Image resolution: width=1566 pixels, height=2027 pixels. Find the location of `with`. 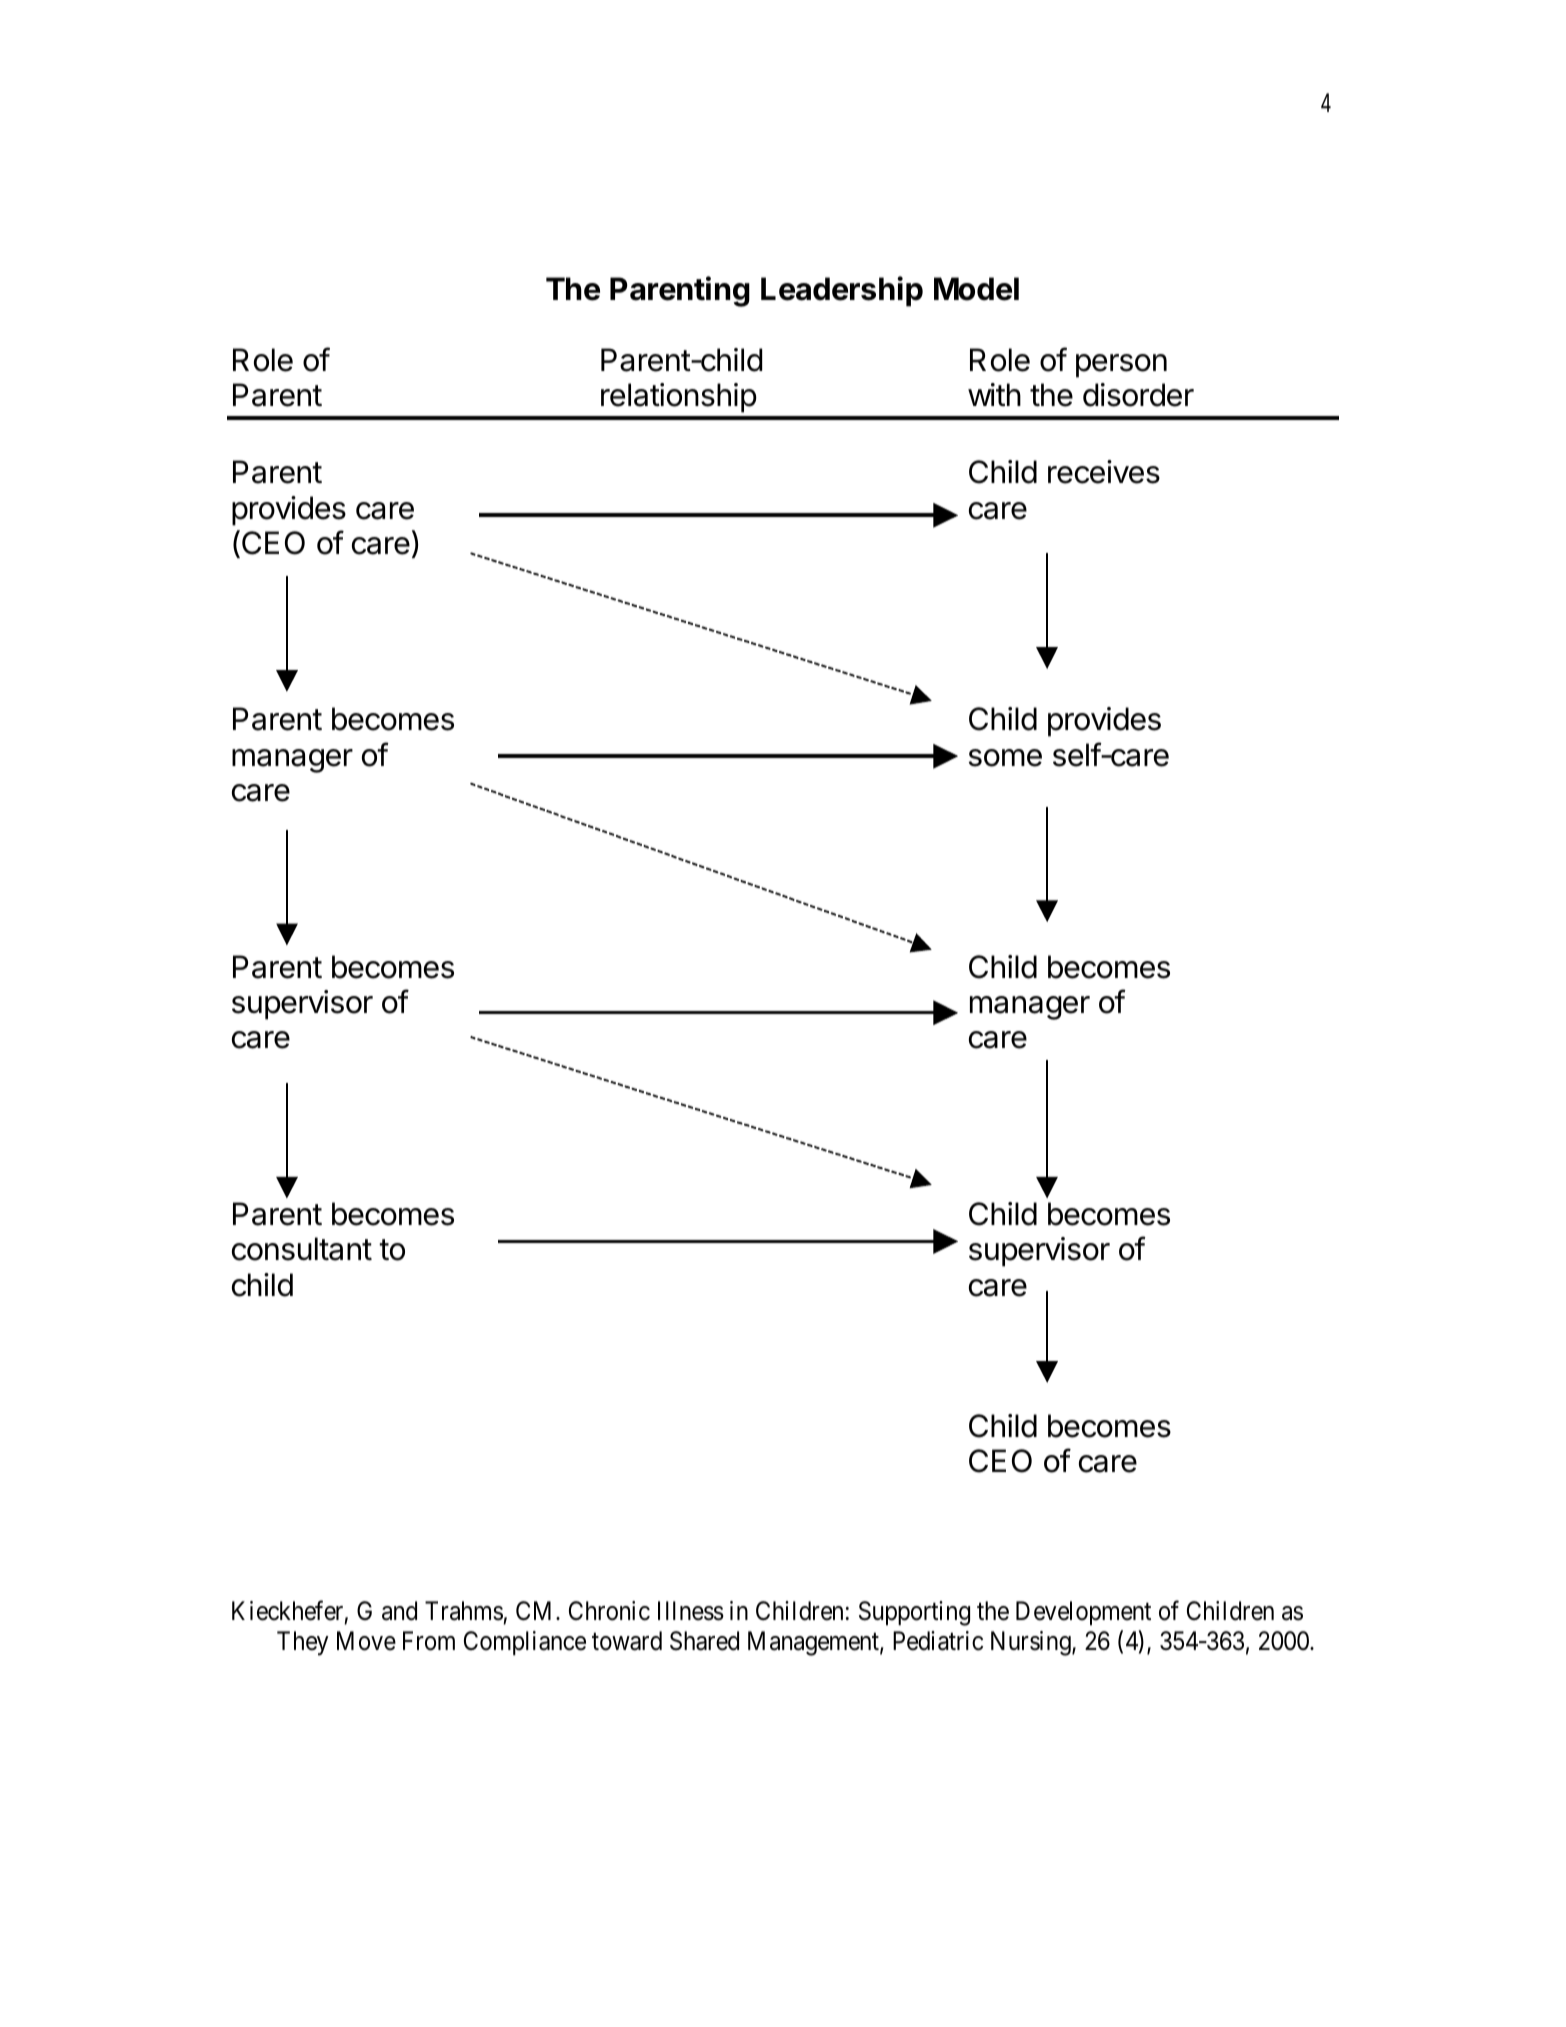

with is located at coordinates (994, 394).
